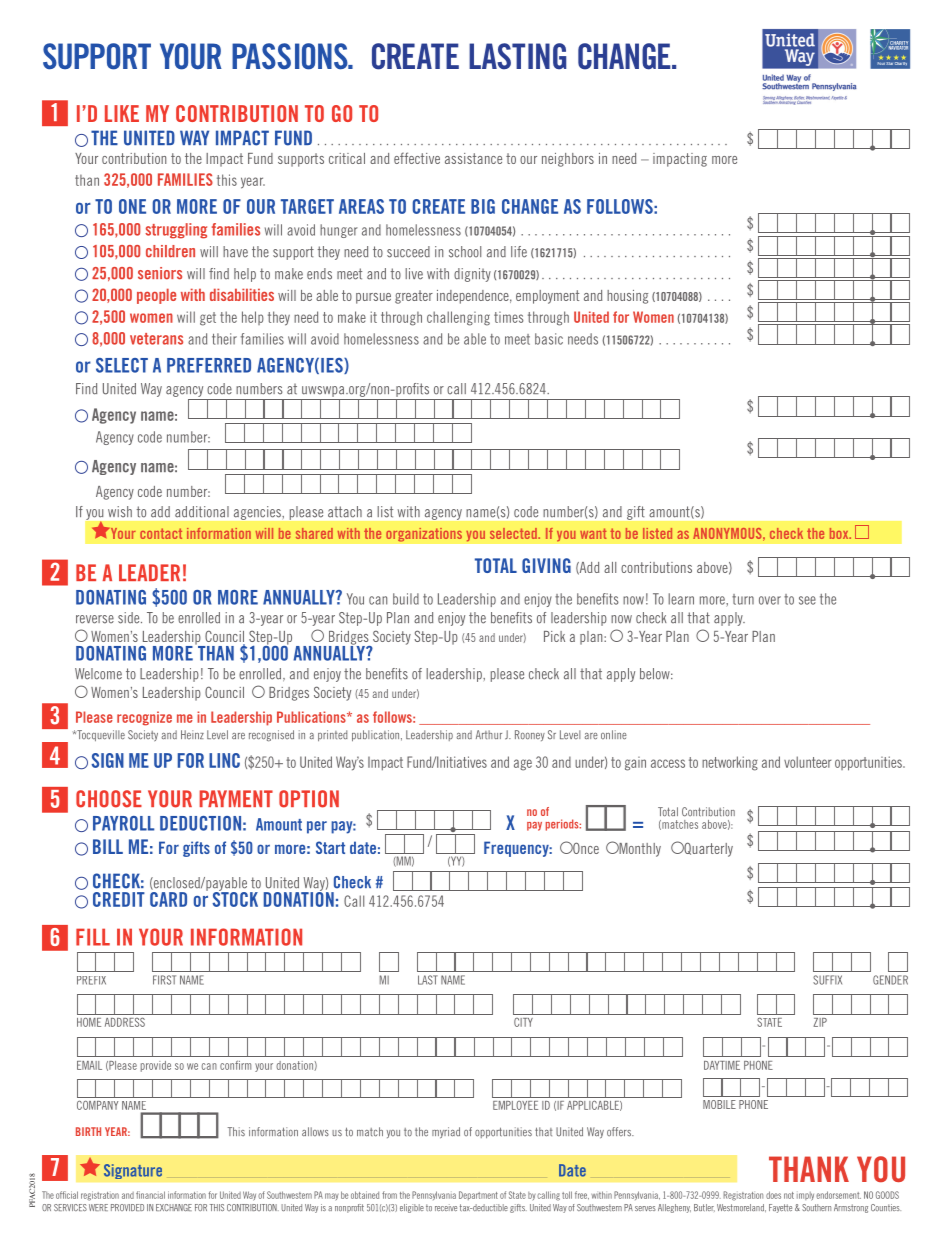 Image resolution: width=952 pixels, height=1233 pixels. What do you see at coordinates (807, 762) in the page?
I see `volunteer` at bounding box center [807, 762].
